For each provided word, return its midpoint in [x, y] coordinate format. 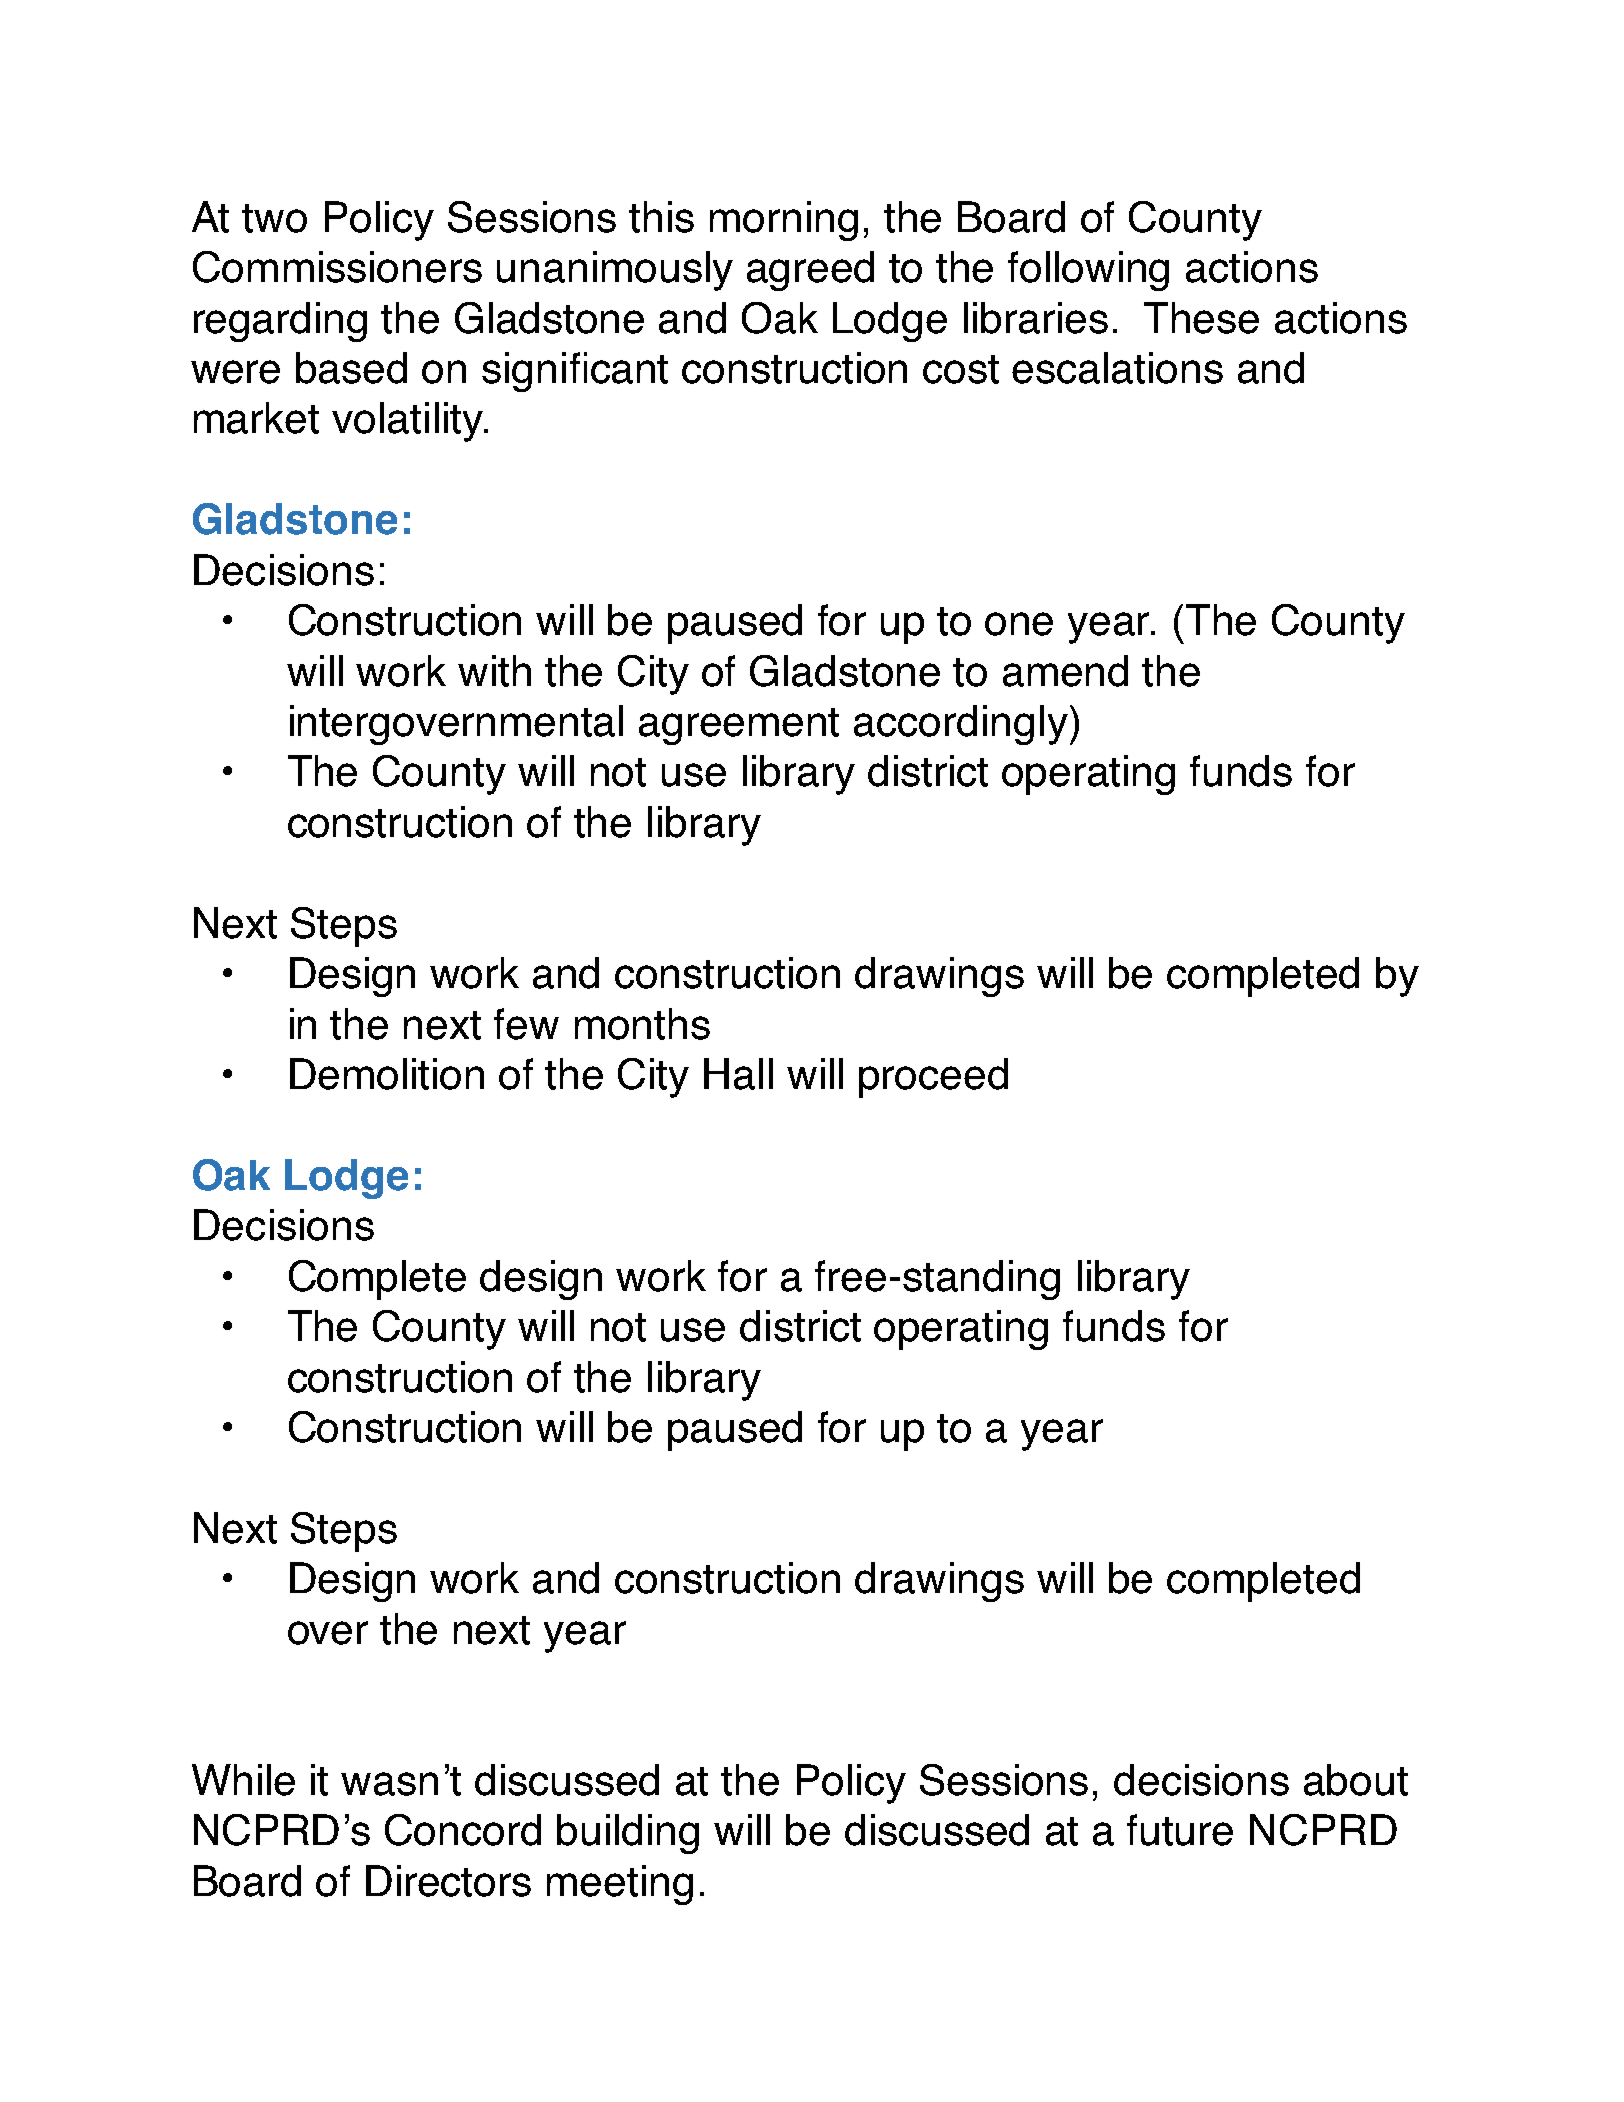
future [1180, 1830]
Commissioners [337, 267]
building [628, 1834]
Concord [463, 1830]
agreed [810, 271]
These [1201, 318]
